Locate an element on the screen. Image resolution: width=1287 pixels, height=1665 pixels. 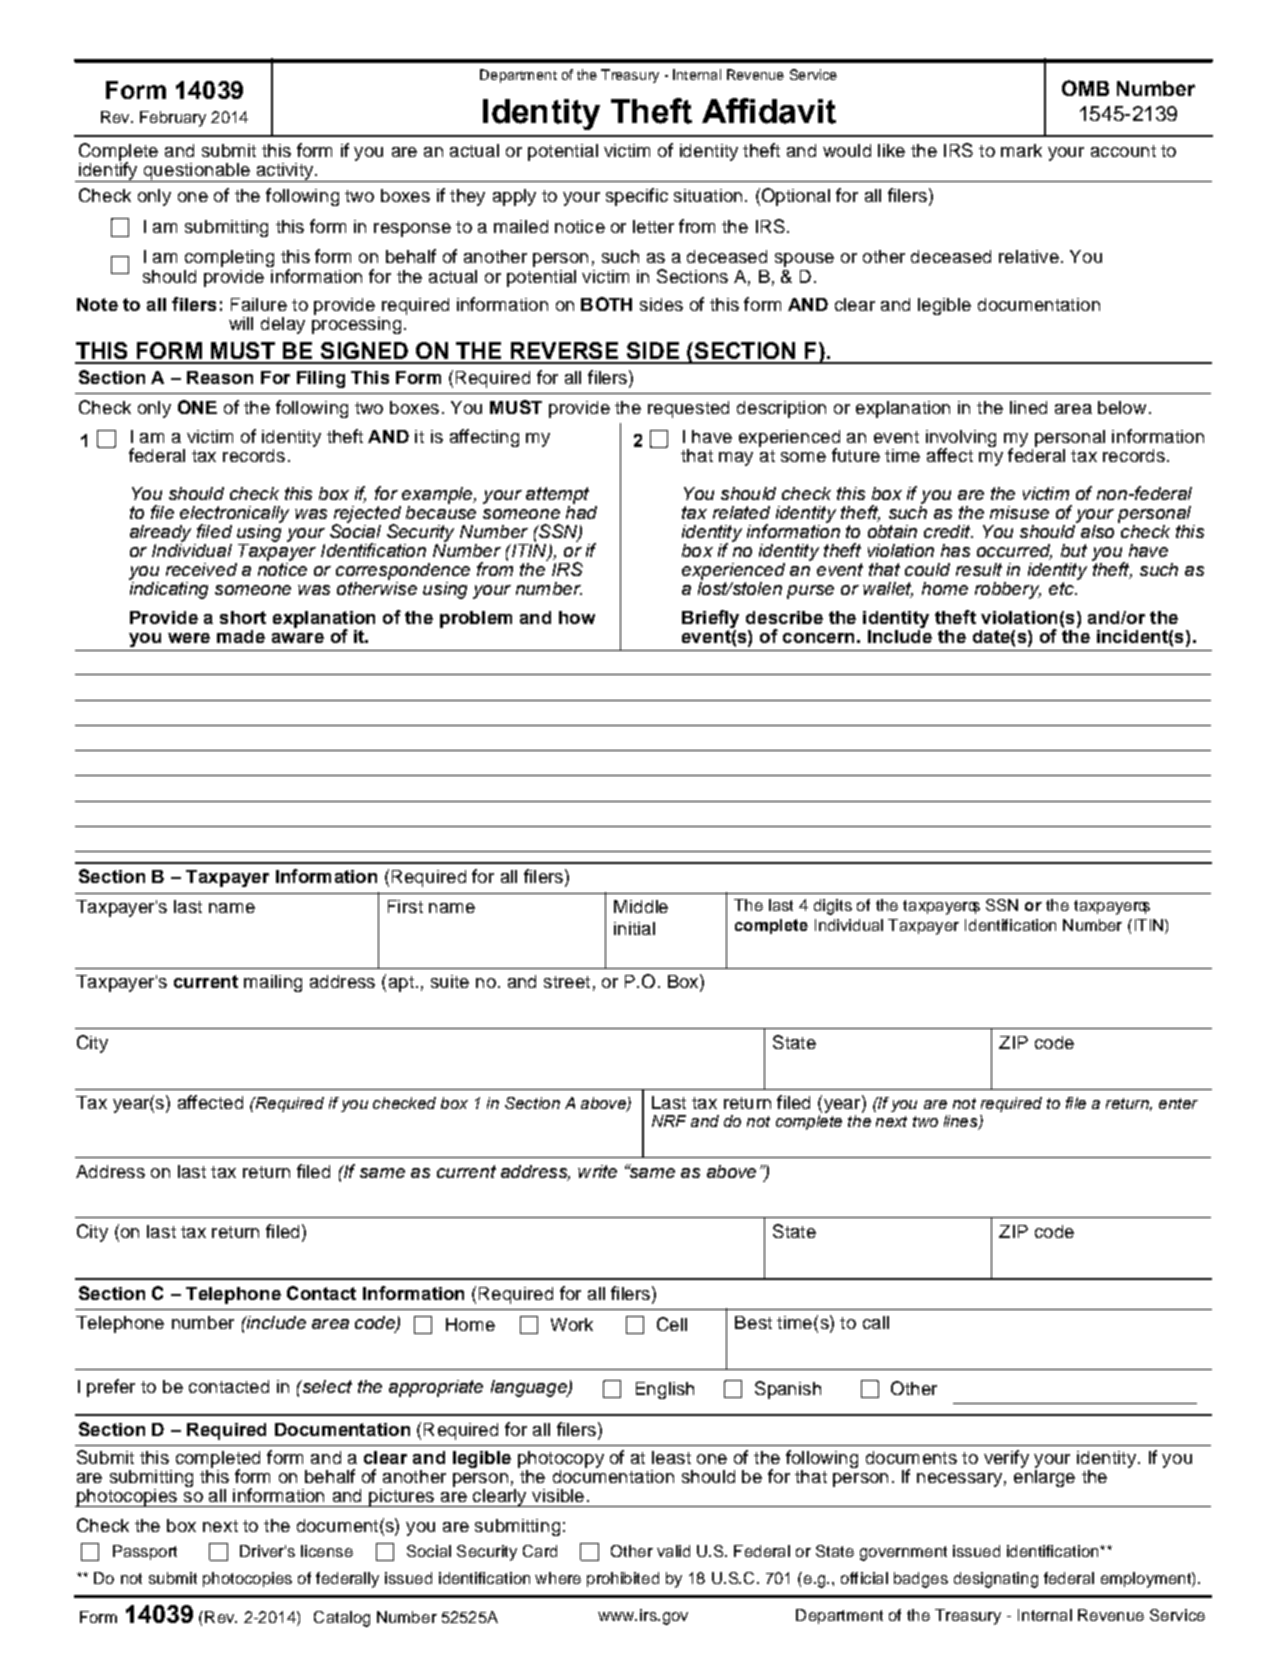
how is located at coordinates (577, 617).
